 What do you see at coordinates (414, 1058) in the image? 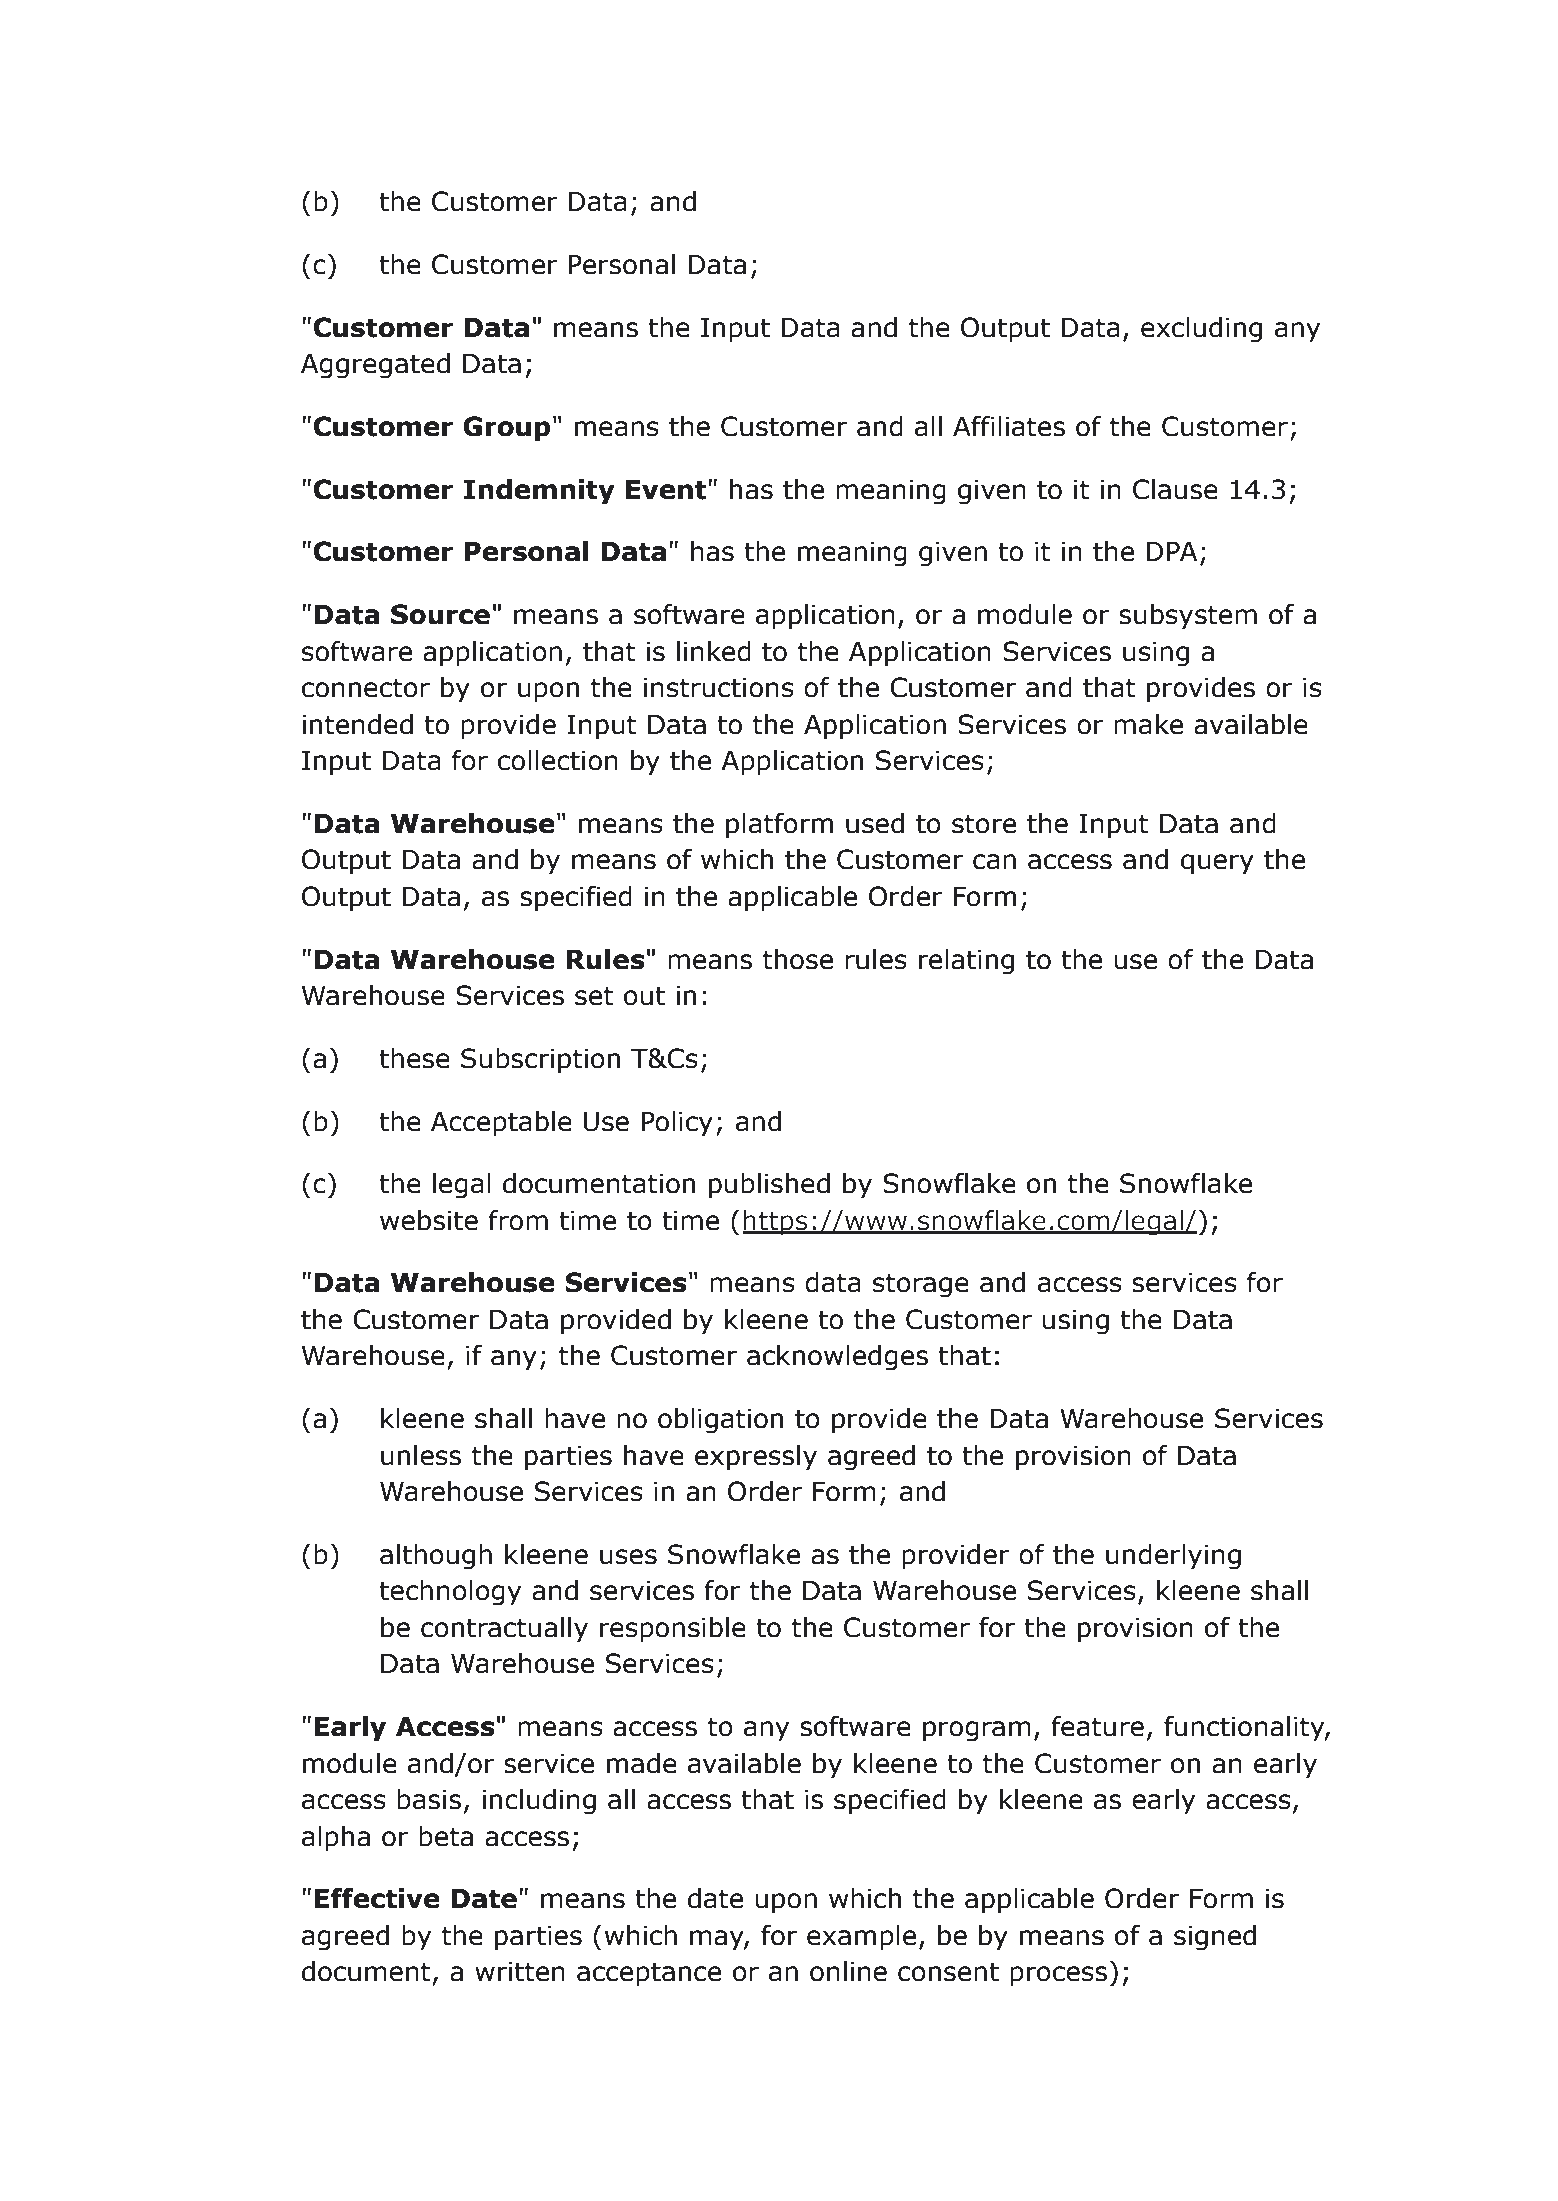
I see `these` at bounding box center [414, 1058].
